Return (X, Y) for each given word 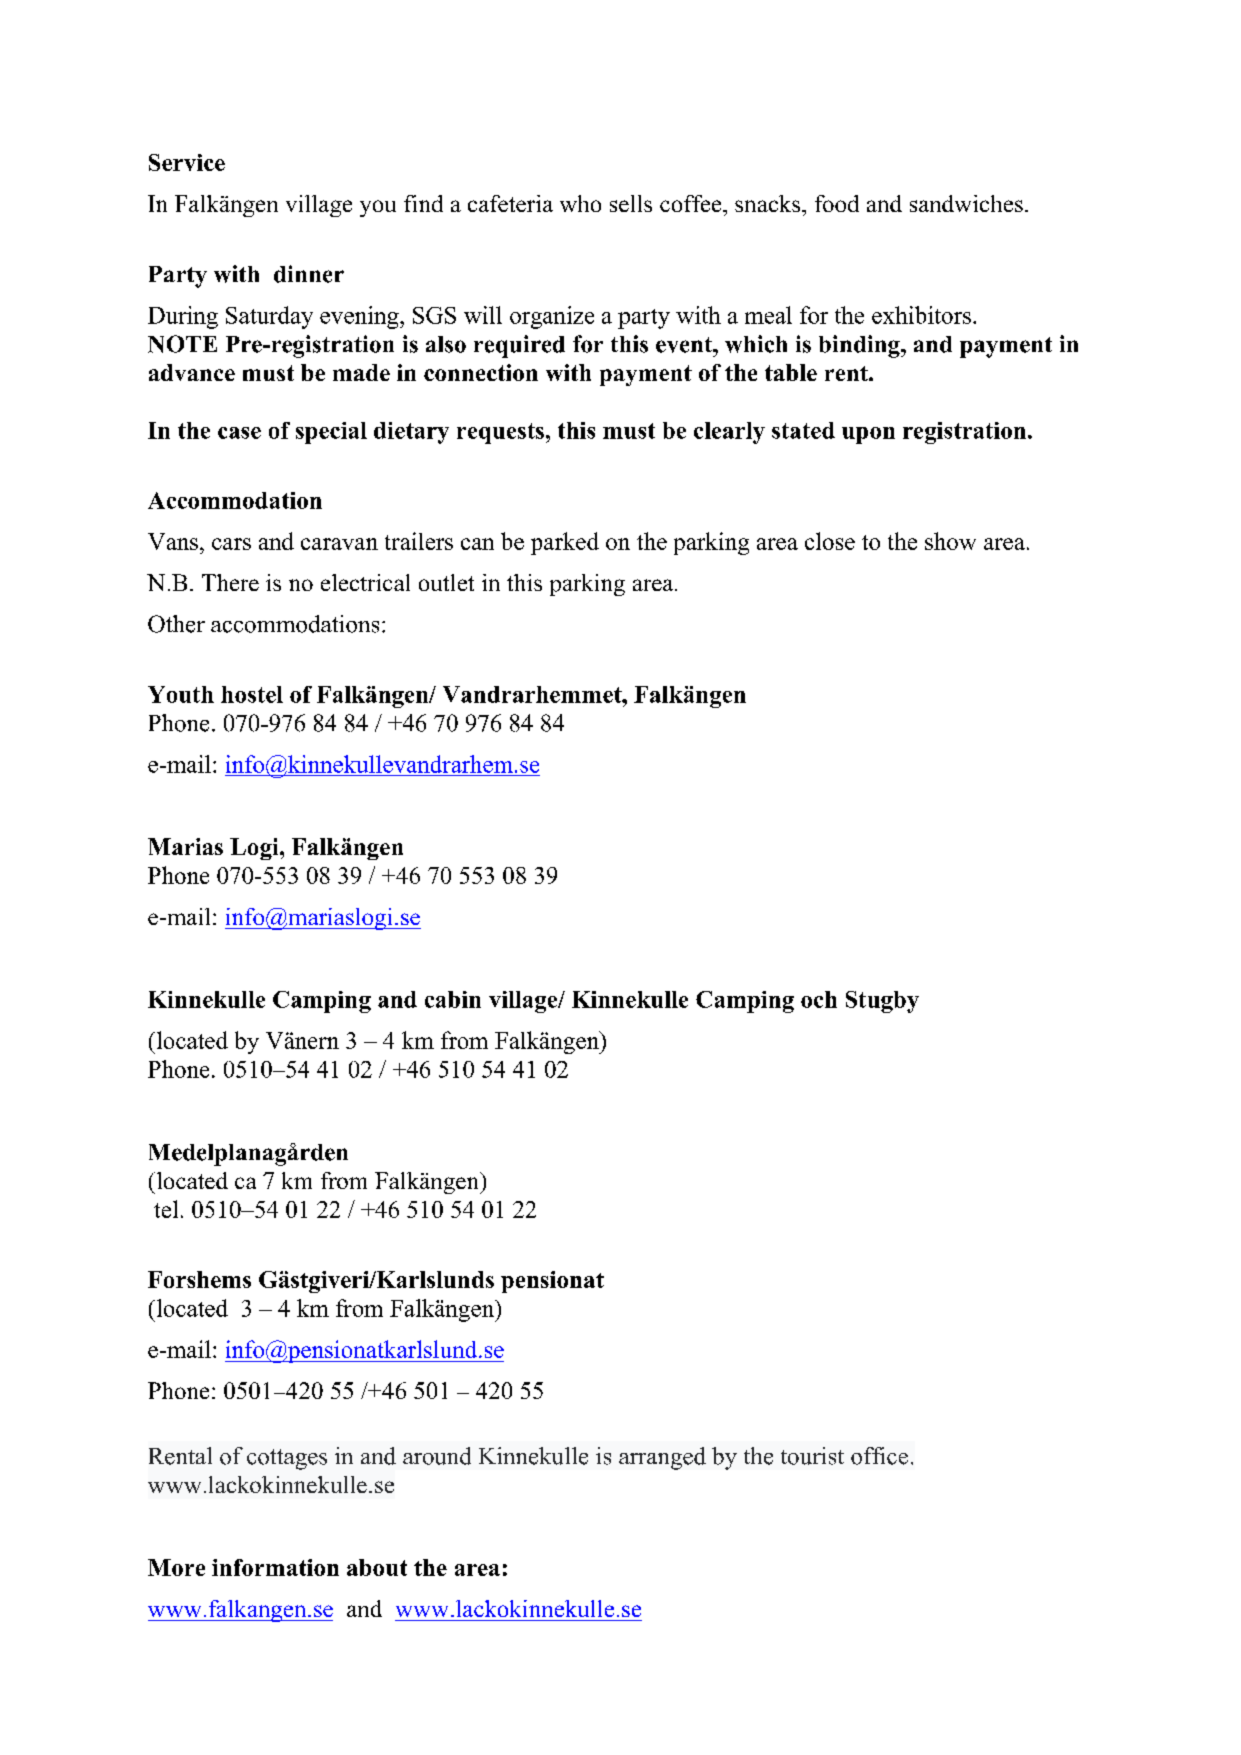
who (580, 203)
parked (565, 543)
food (837, 203)
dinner (309, 274)
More (176, 1567)
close (830, 541)
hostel (252, 694)
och (819, 999)
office (879, 1456)
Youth (181, 694)
